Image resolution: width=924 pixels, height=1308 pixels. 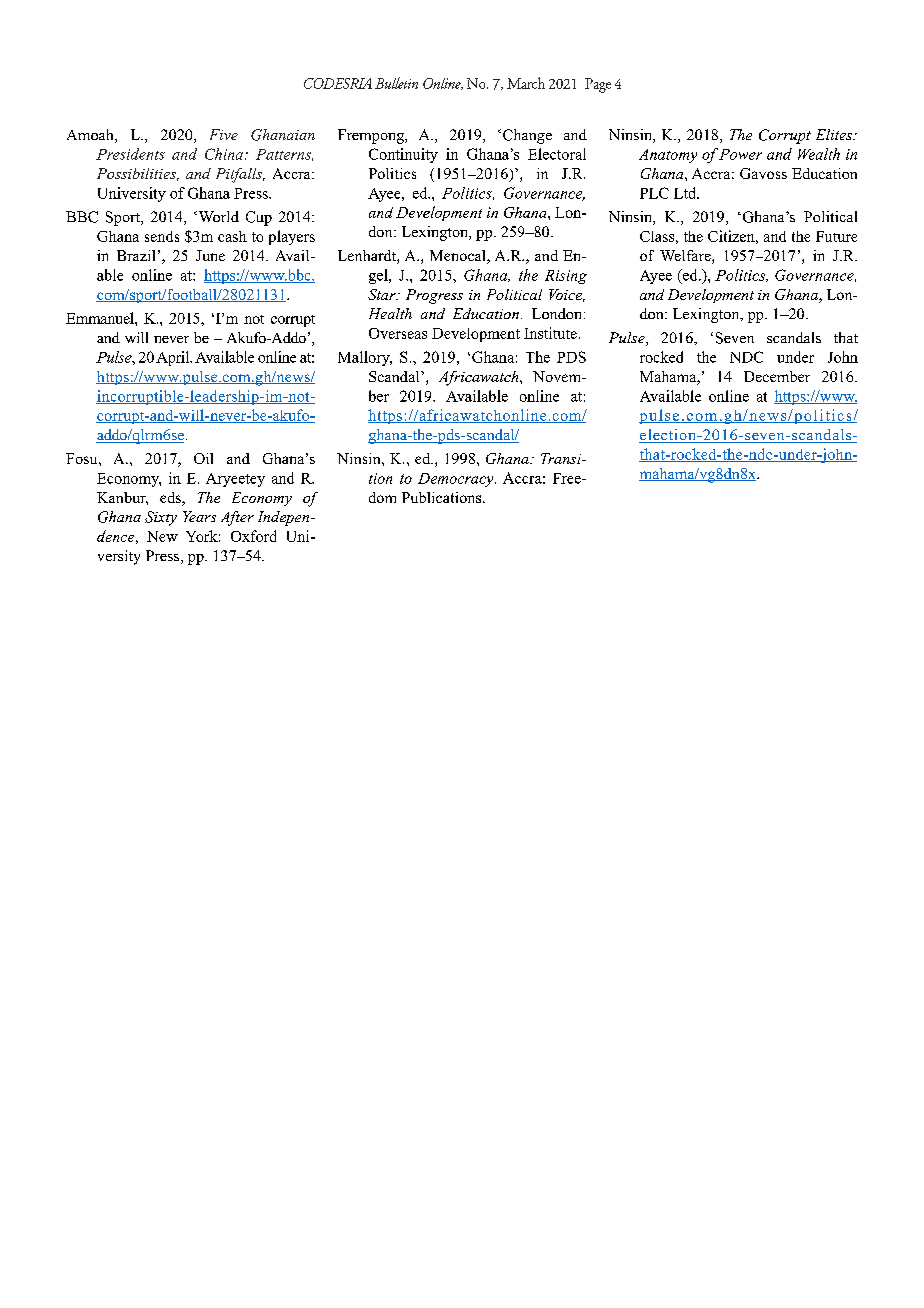 What do you see at coordinates (526, 83) in the image?
I see `March` at bounding box center [526, 83].
